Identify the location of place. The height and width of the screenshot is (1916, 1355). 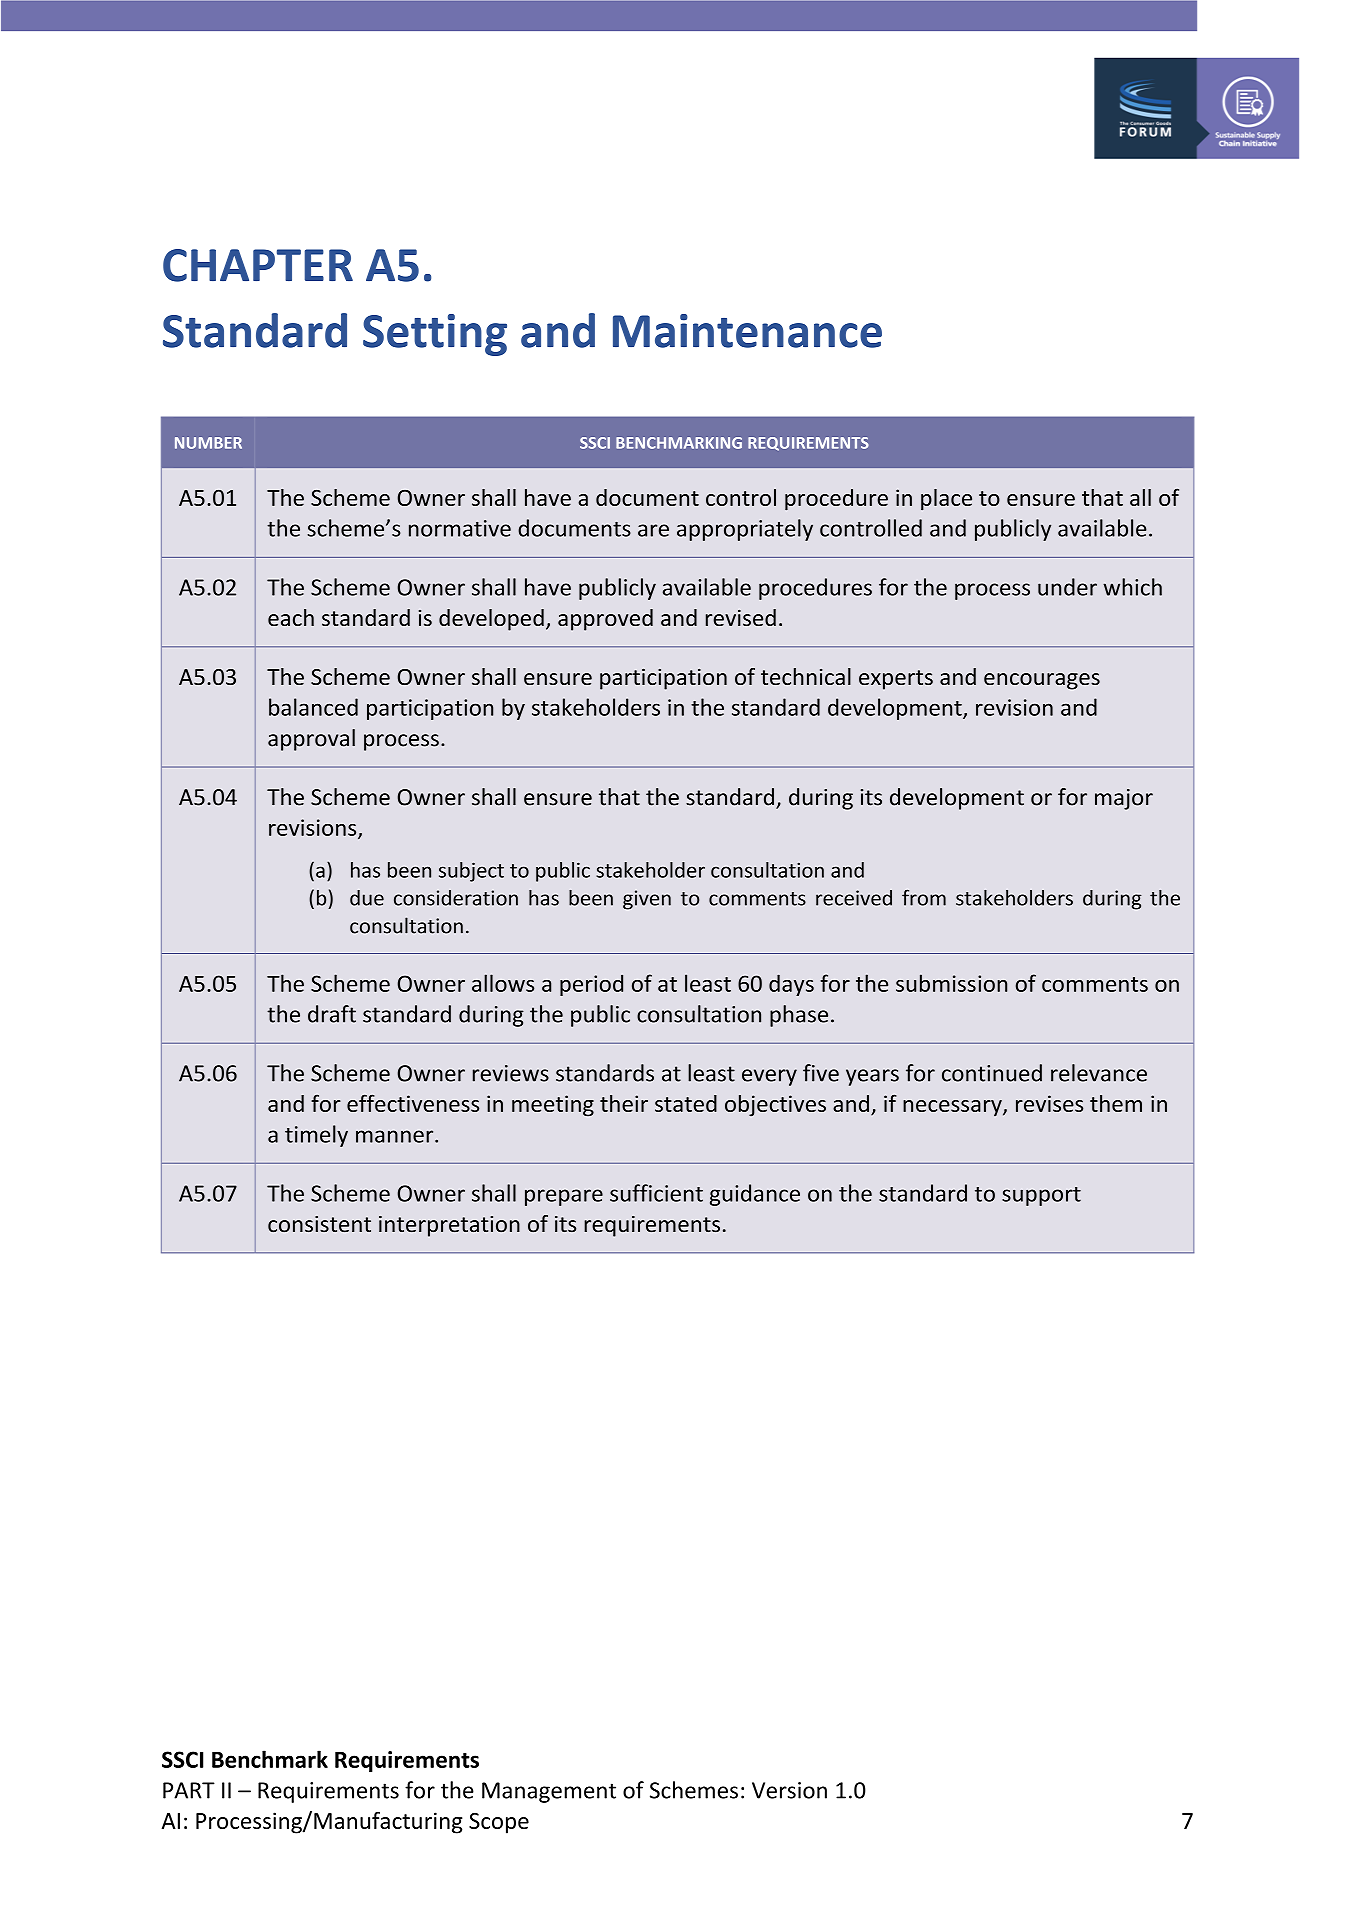
(946, 500).
